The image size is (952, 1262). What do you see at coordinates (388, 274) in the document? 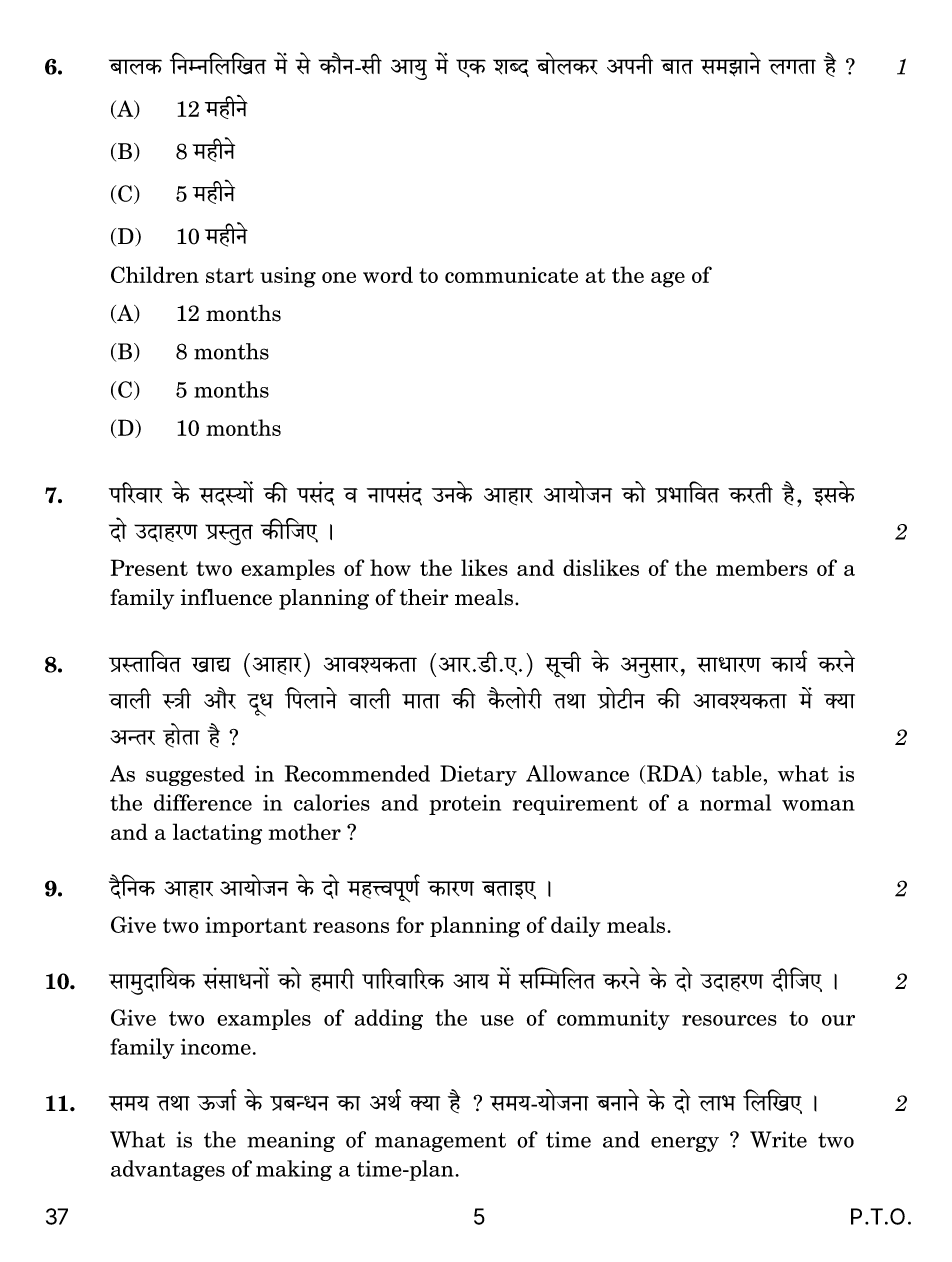
I see `word` at bounding box center [388, 274].
